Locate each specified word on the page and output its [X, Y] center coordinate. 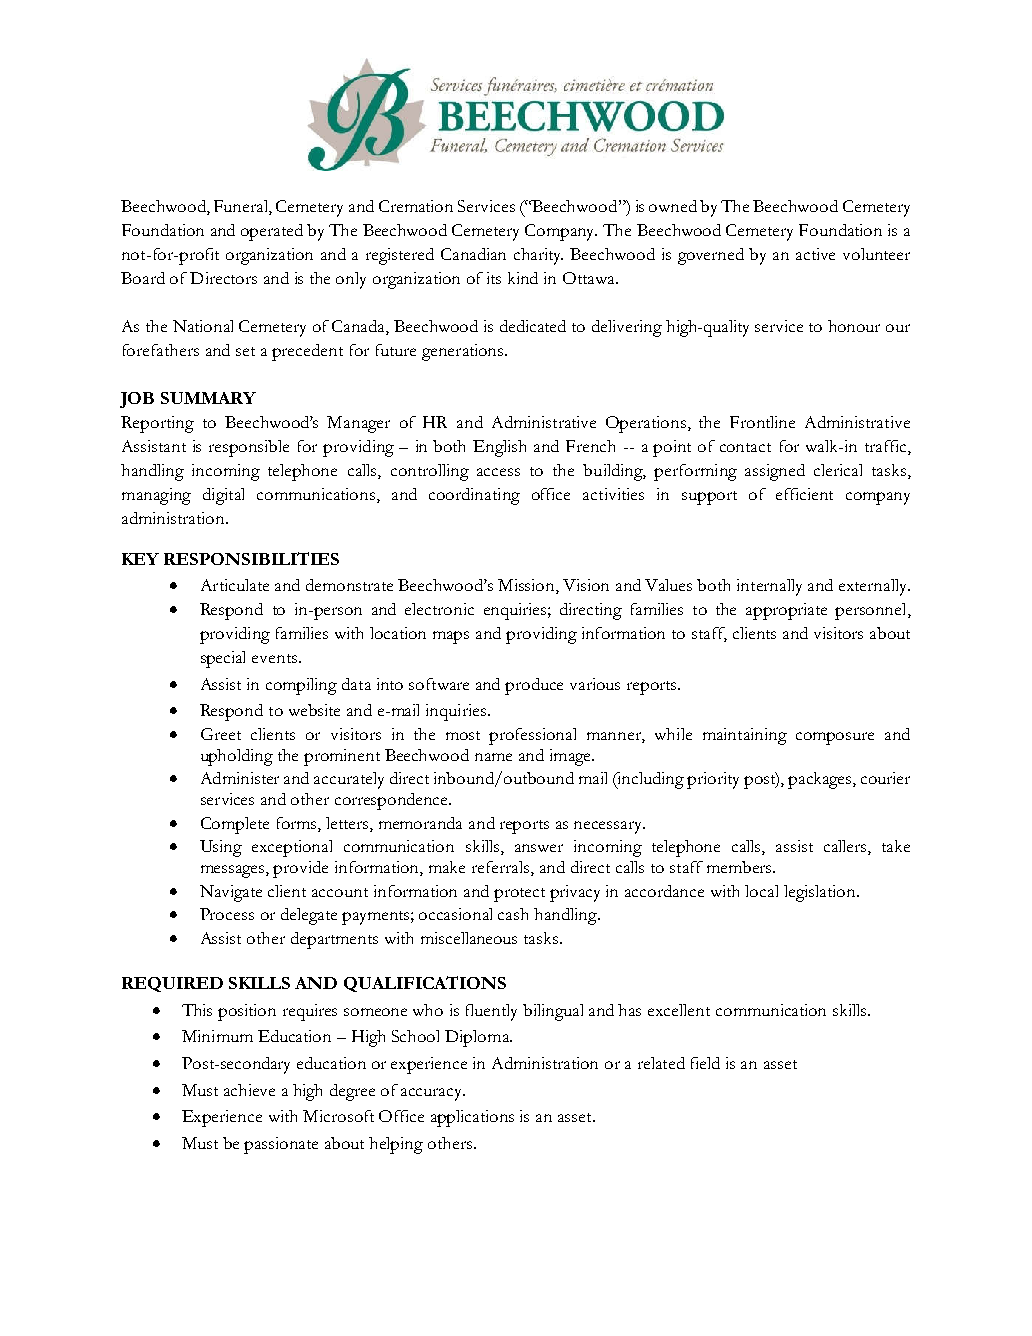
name [493, 757]
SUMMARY [208, 398]
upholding [237, 757]
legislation [821, 893]
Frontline [762, 422]
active [815, 254]
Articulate [235, 585]
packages [821, 780]
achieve [249, 1090]
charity [538, 256]
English [499, 448]
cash [513, 914]
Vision [586, 585]
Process [227, 914]
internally [769, 587]
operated [272, 232]
